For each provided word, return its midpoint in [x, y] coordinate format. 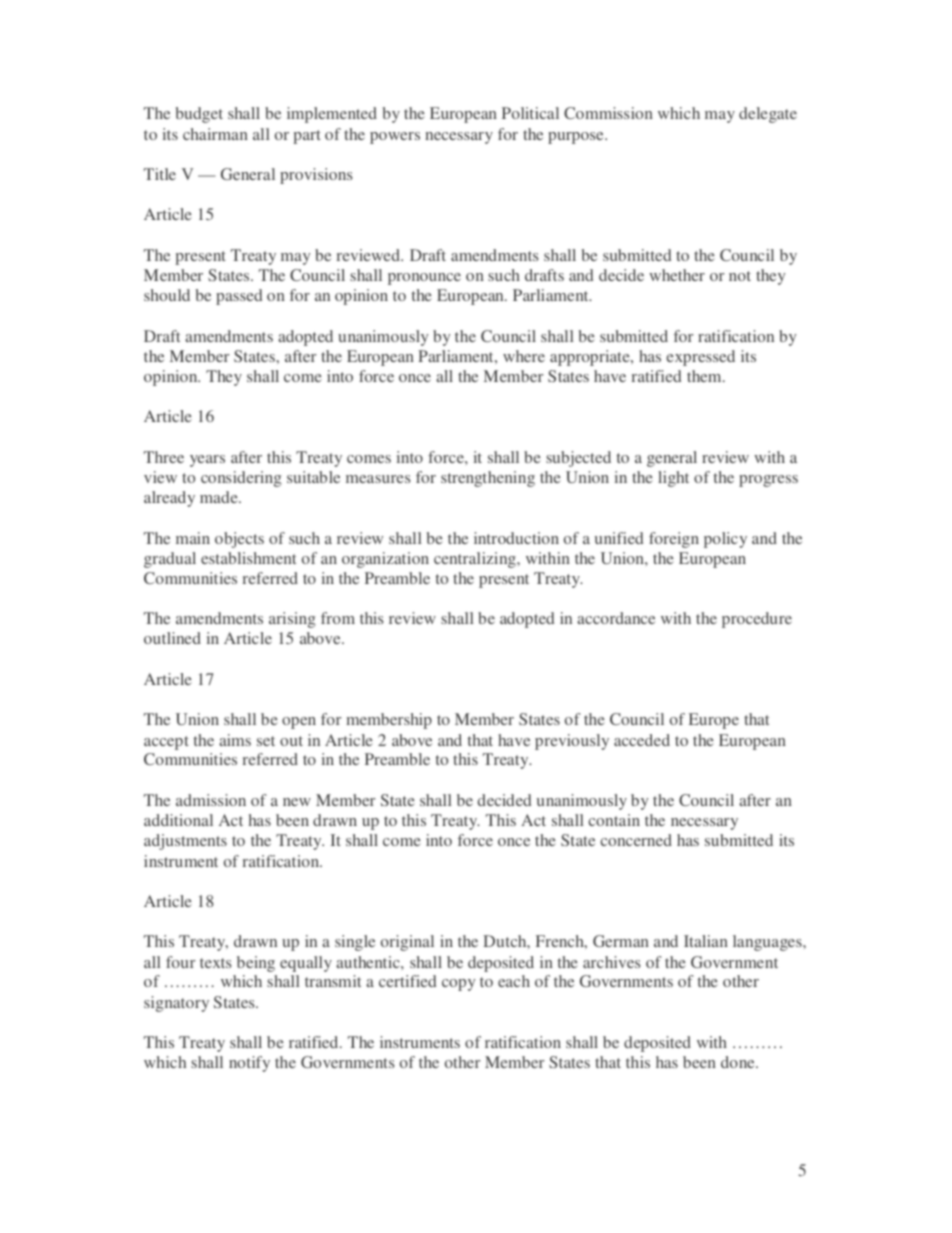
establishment [248, 558]
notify [249, 1064]
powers [395, 138]
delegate [768, 115]
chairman [215, 134]
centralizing [476, 560]
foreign [674, 540]
